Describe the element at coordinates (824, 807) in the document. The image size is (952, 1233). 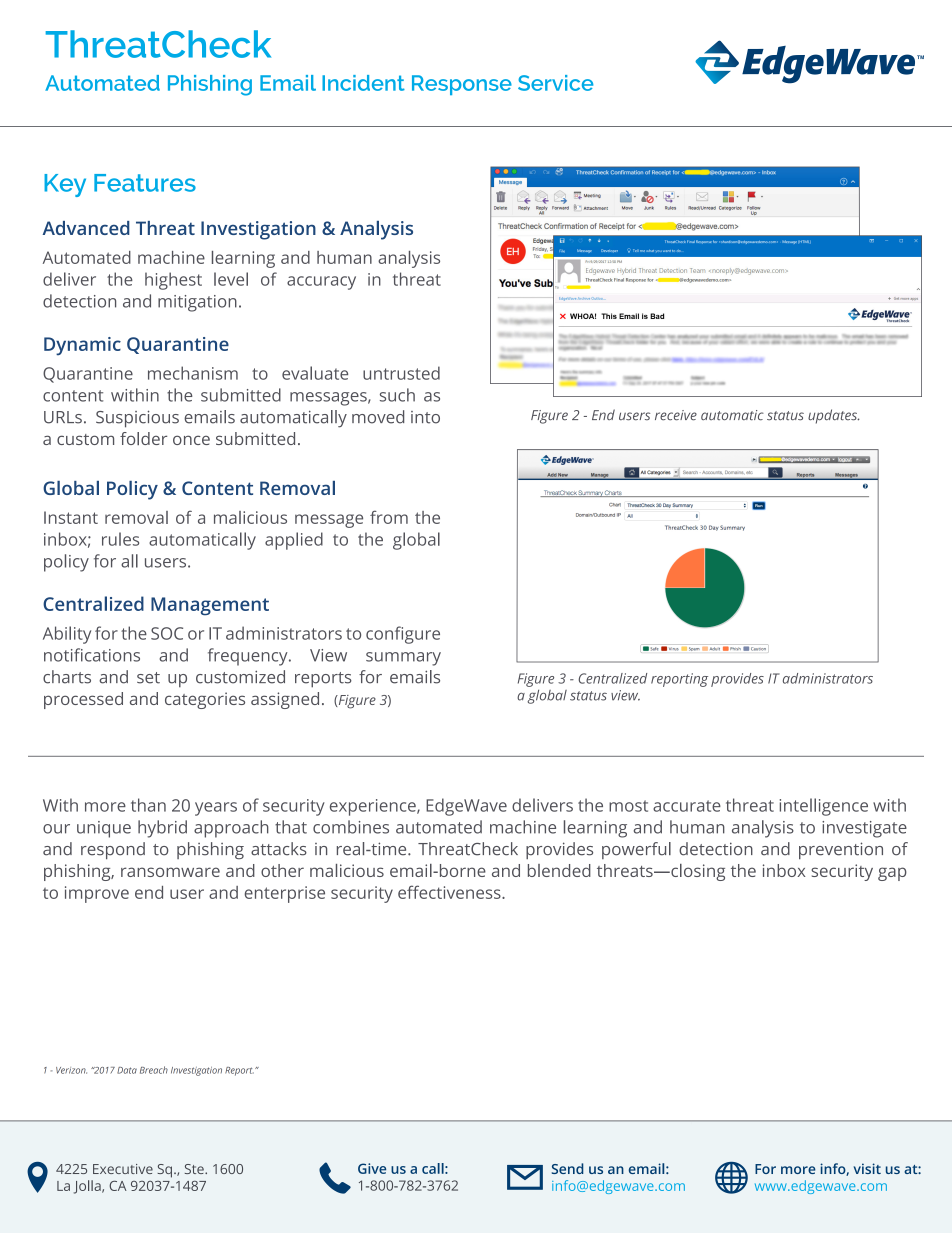
I see `intelligence` at that location.
